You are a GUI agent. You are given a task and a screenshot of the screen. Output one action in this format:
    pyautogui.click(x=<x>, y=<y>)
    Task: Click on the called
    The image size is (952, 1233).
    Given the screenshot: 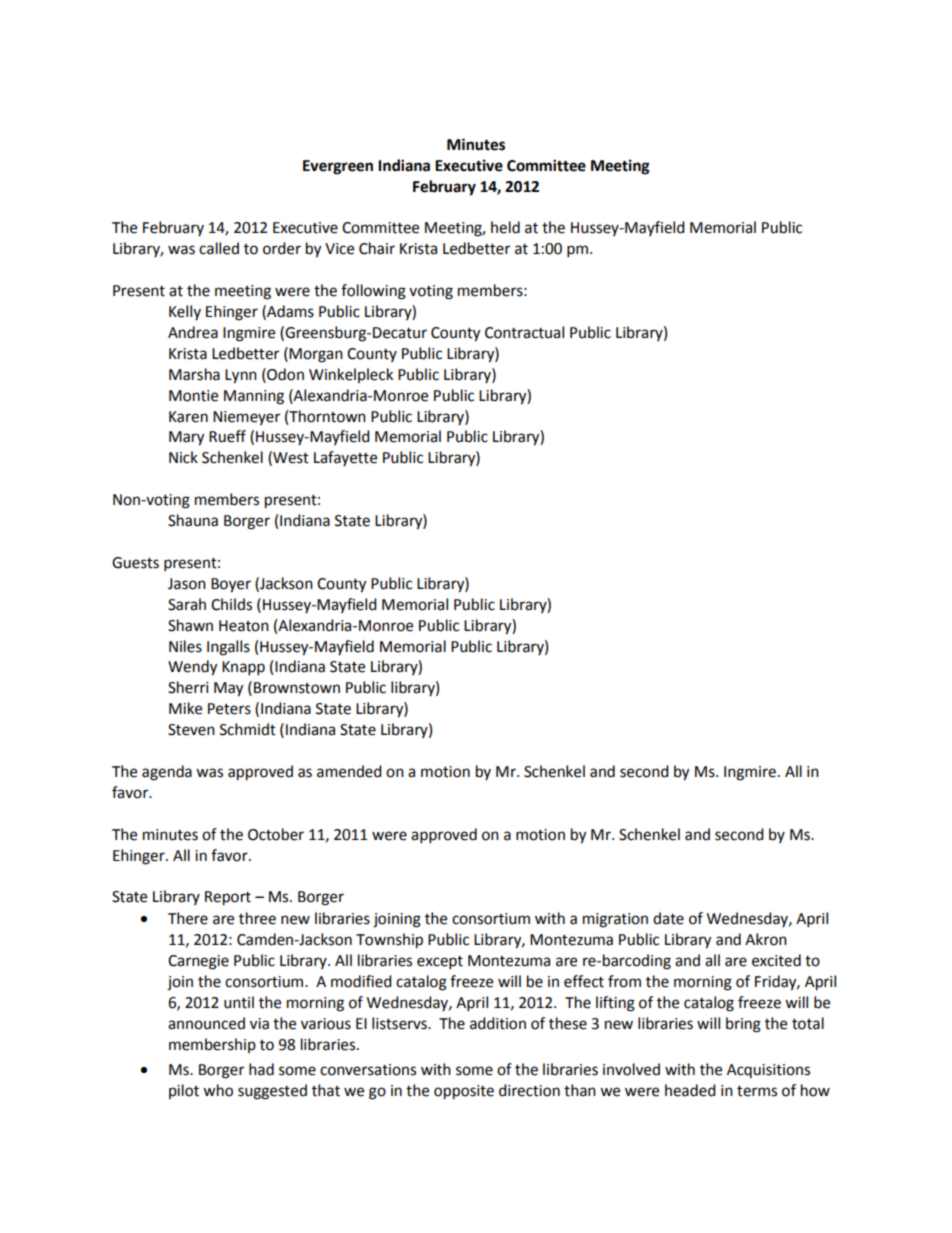 What is the action you would take?
    pyautogui.click(x=219, y=248)
